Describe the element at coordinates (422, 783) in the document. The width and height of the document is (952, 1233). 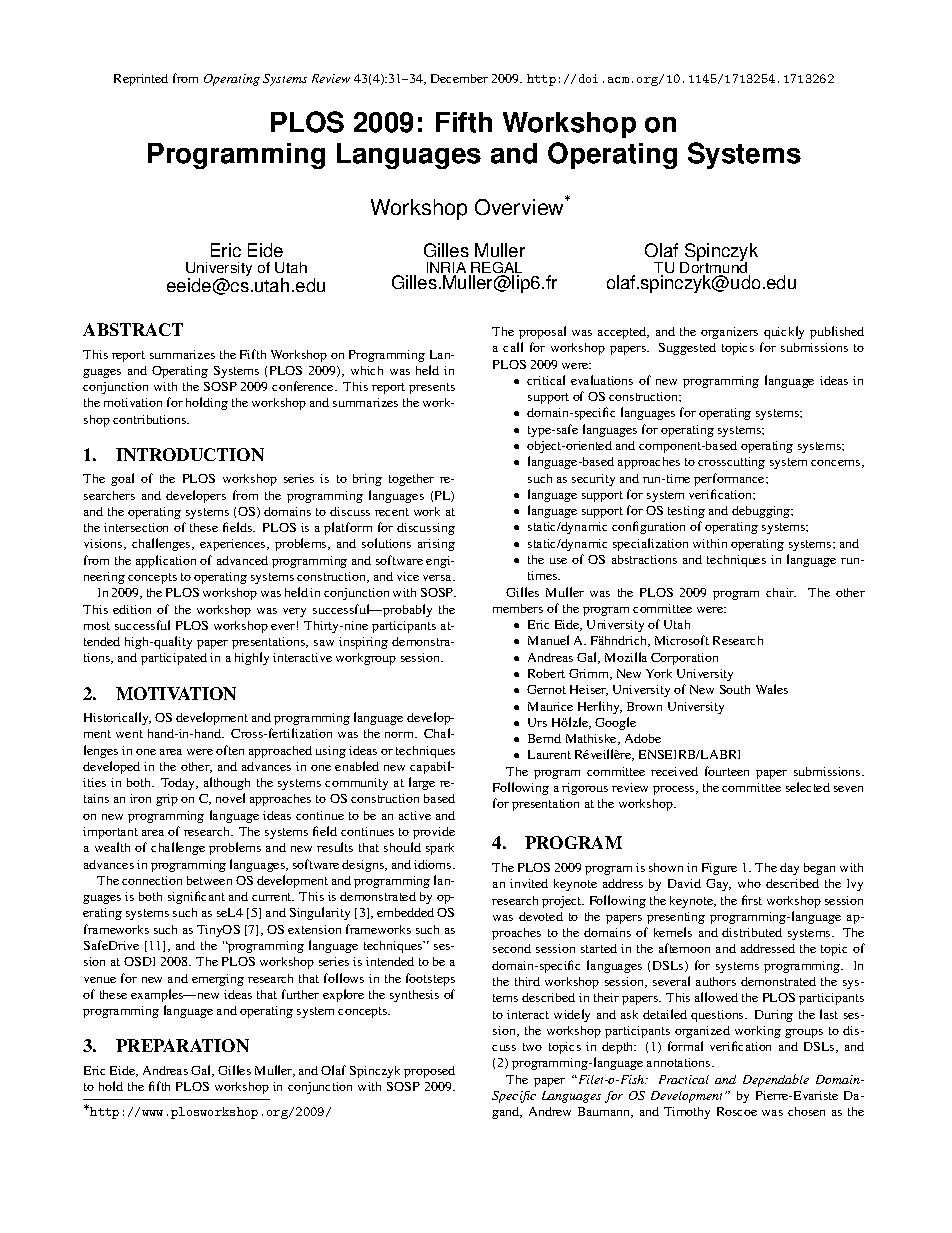
I see `large` at that location.
